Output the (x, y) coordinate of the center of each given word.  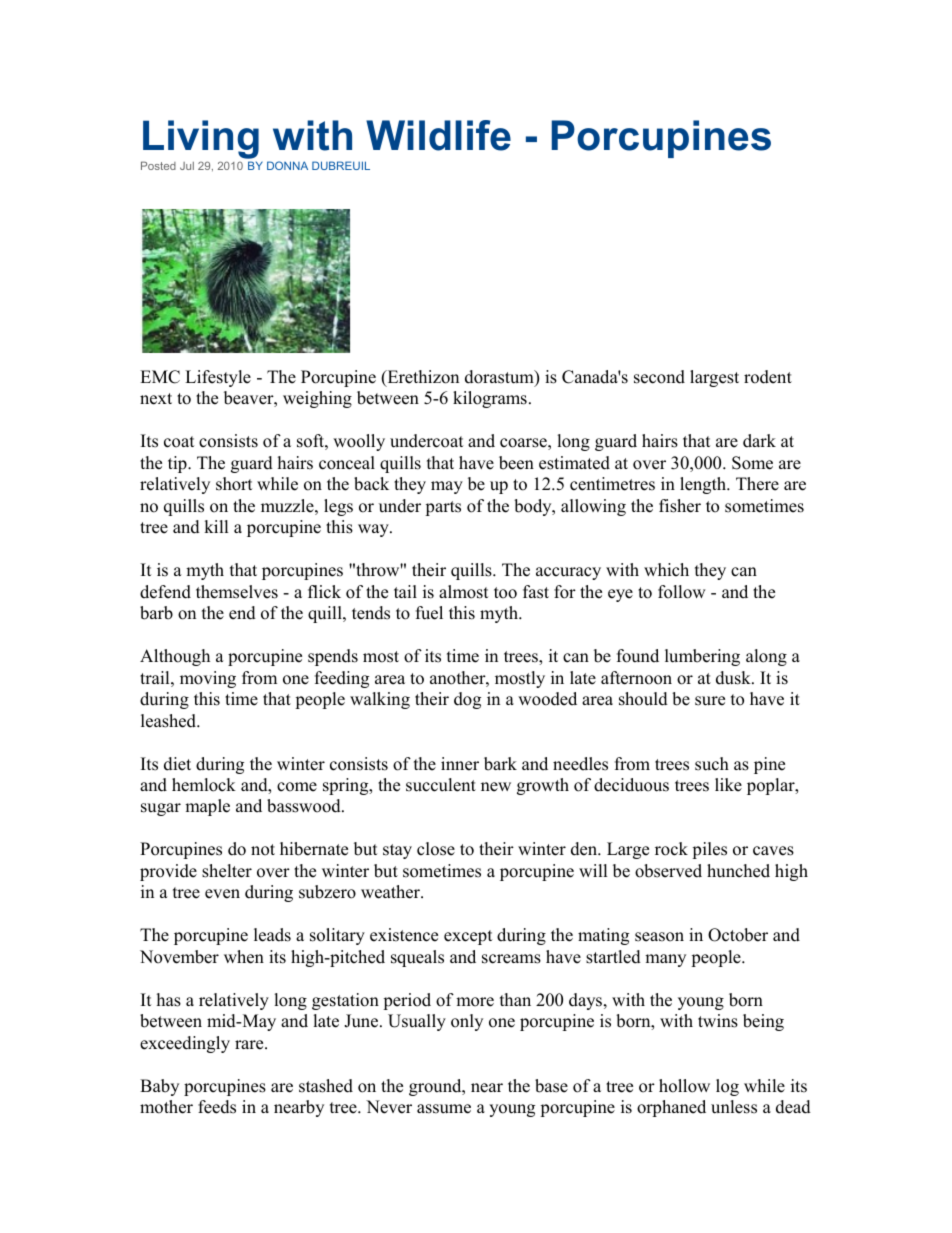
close (436, 849)
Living (200, 141)
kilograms (490, 399)
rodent (768, 377)
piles (709, 850)
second (659, 377)
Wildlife (438, 135)
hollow (684, 1086)
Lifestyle (218, 378)
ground (436, 1087)
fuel (429, 613)
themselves (237, 592)
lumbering (702, 657)
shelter (227, 871)
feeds (217, 1107)
